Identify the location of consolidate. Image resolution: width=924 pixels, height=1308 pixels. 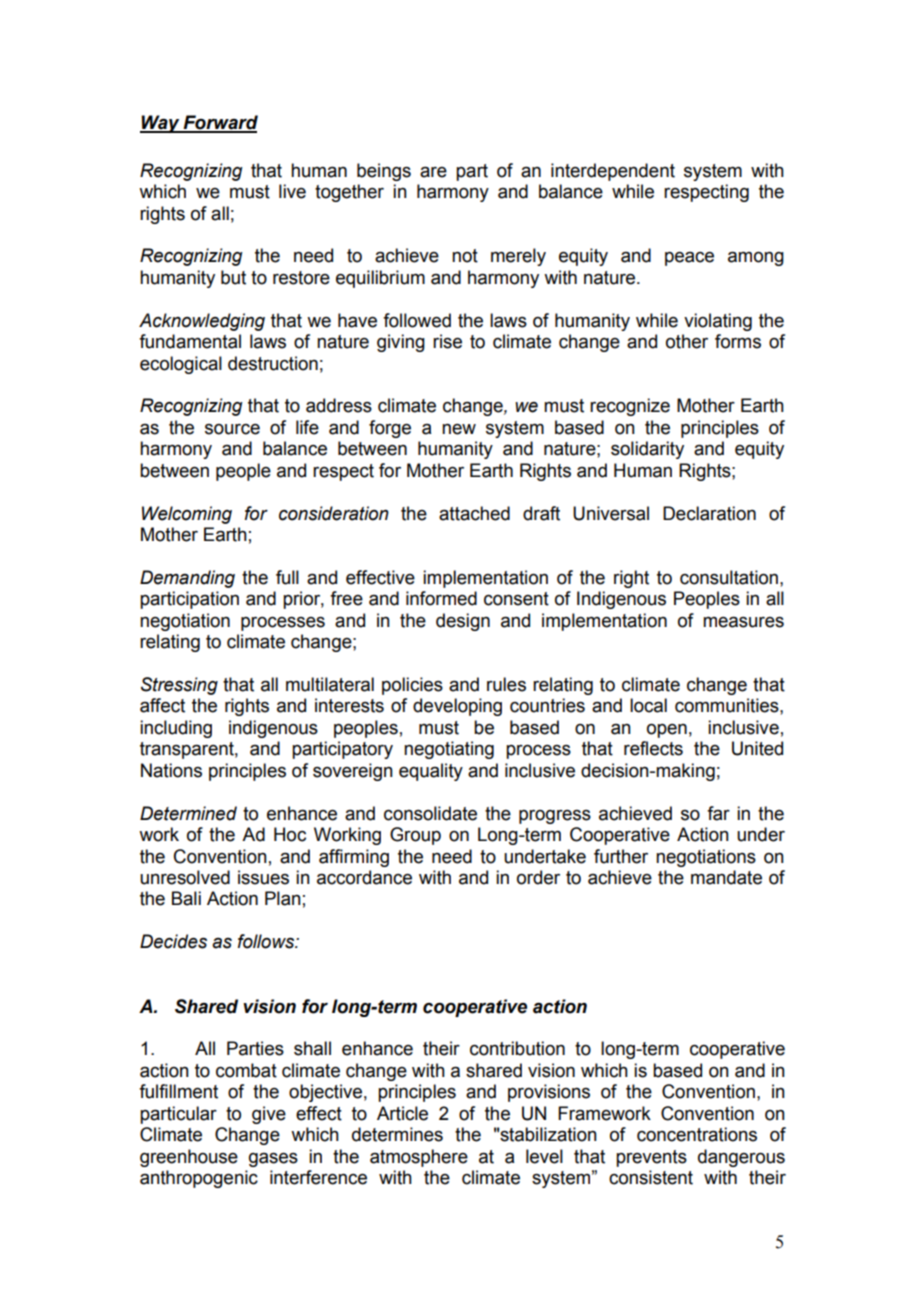
(430, 813).
